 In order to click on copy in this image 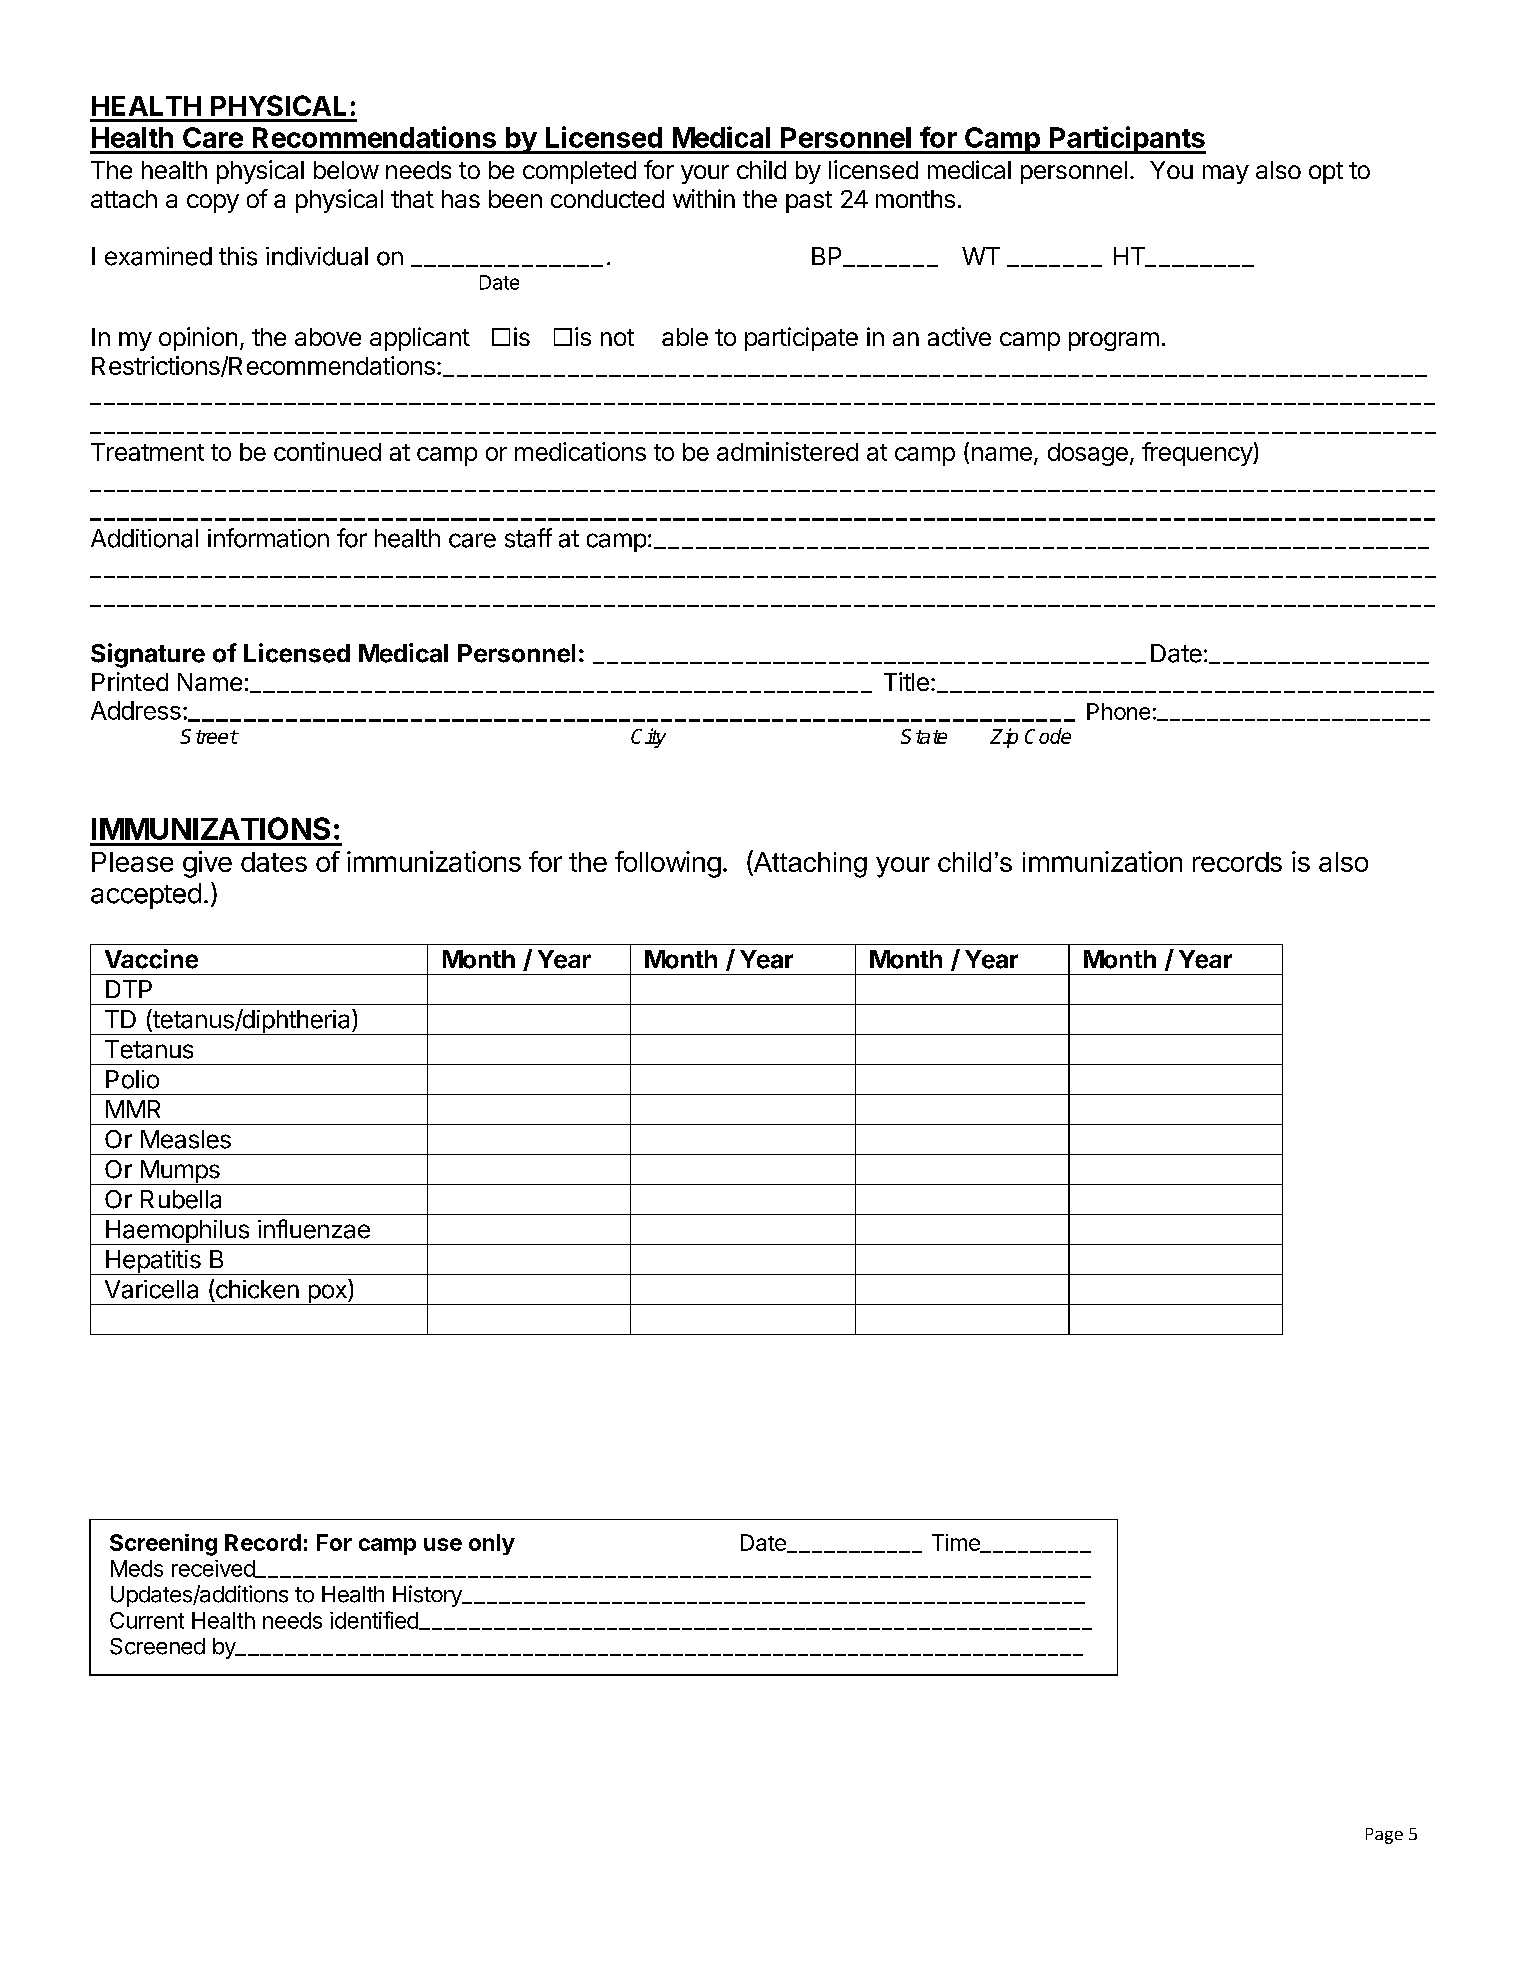, I will do `click(213, 203)`.
